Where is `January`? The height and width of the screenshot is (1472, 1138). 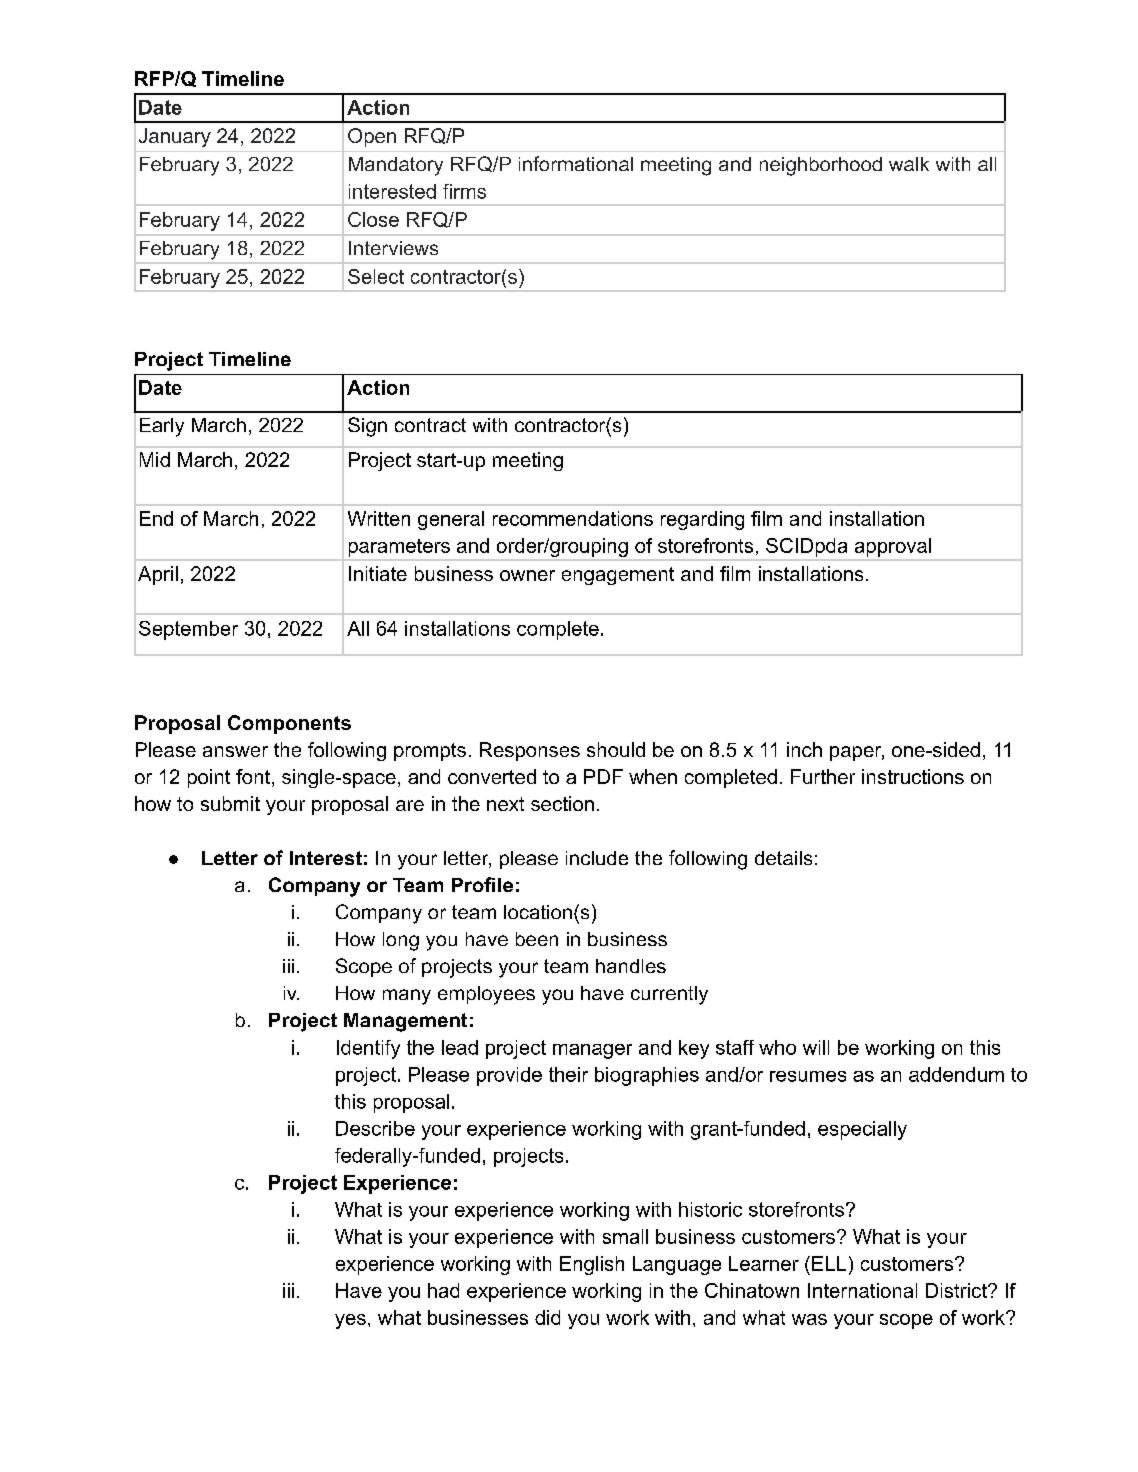
January is located at coordinates (175, 137).
